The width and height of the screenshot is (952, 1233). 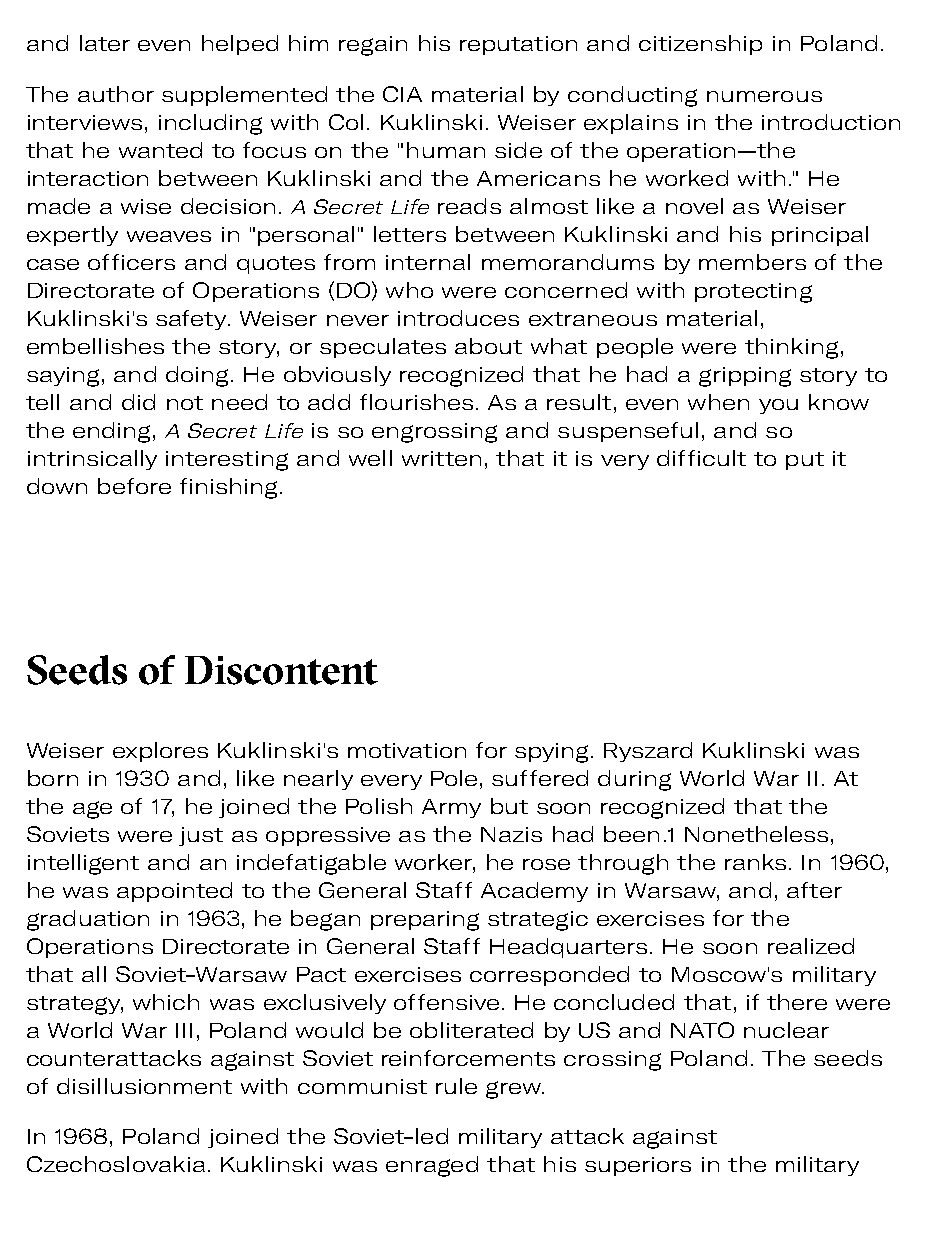 I want to click on written, so click(x=441, y=458).
